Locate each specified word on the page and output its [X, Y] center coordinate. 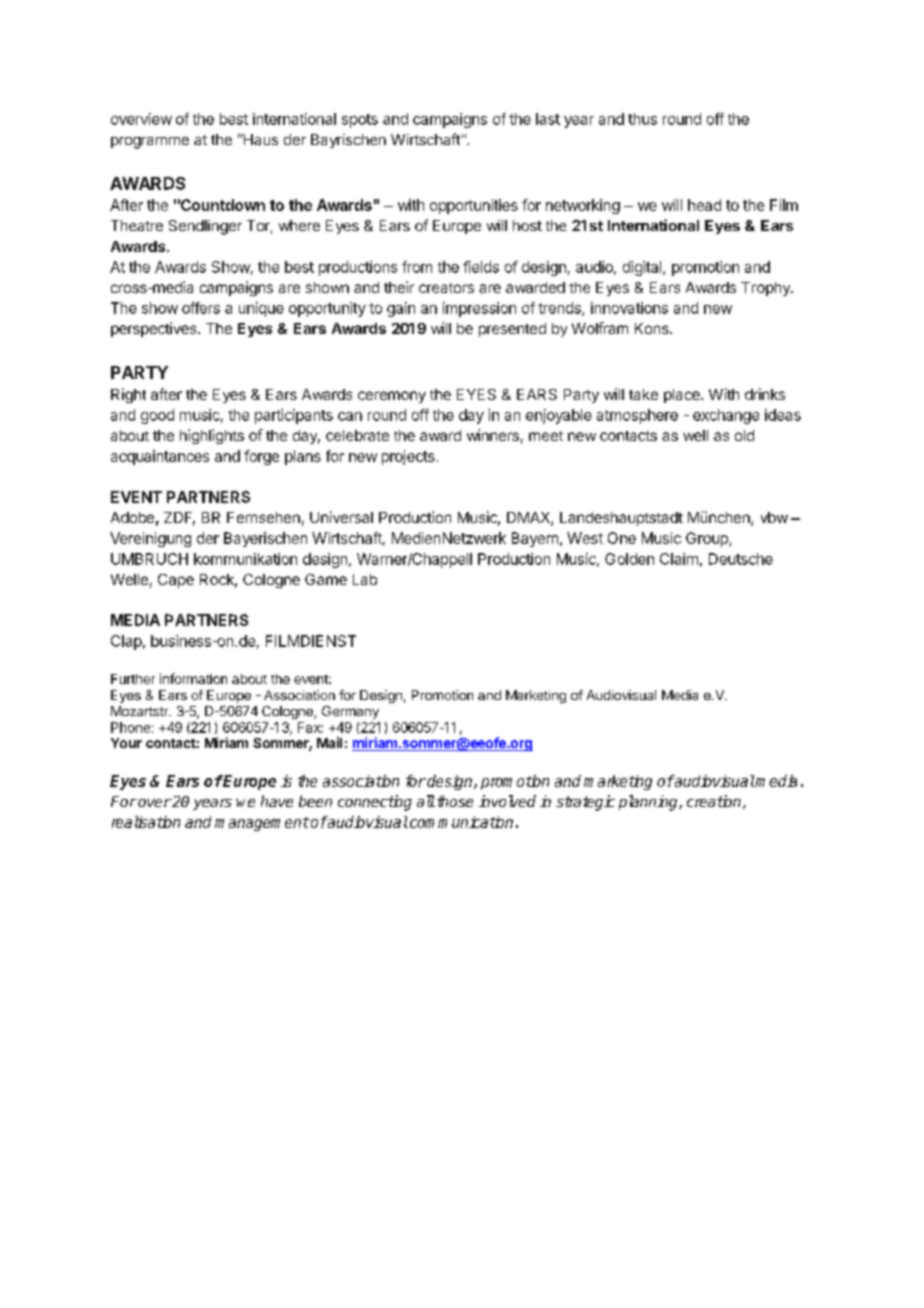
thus [642, 119]
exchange [726, 416]
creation [715, 802]
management [262, 824]
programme [150, 143]
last [548, 119]
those [455, 801]
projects [408, 457]
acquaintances [160, 457]
